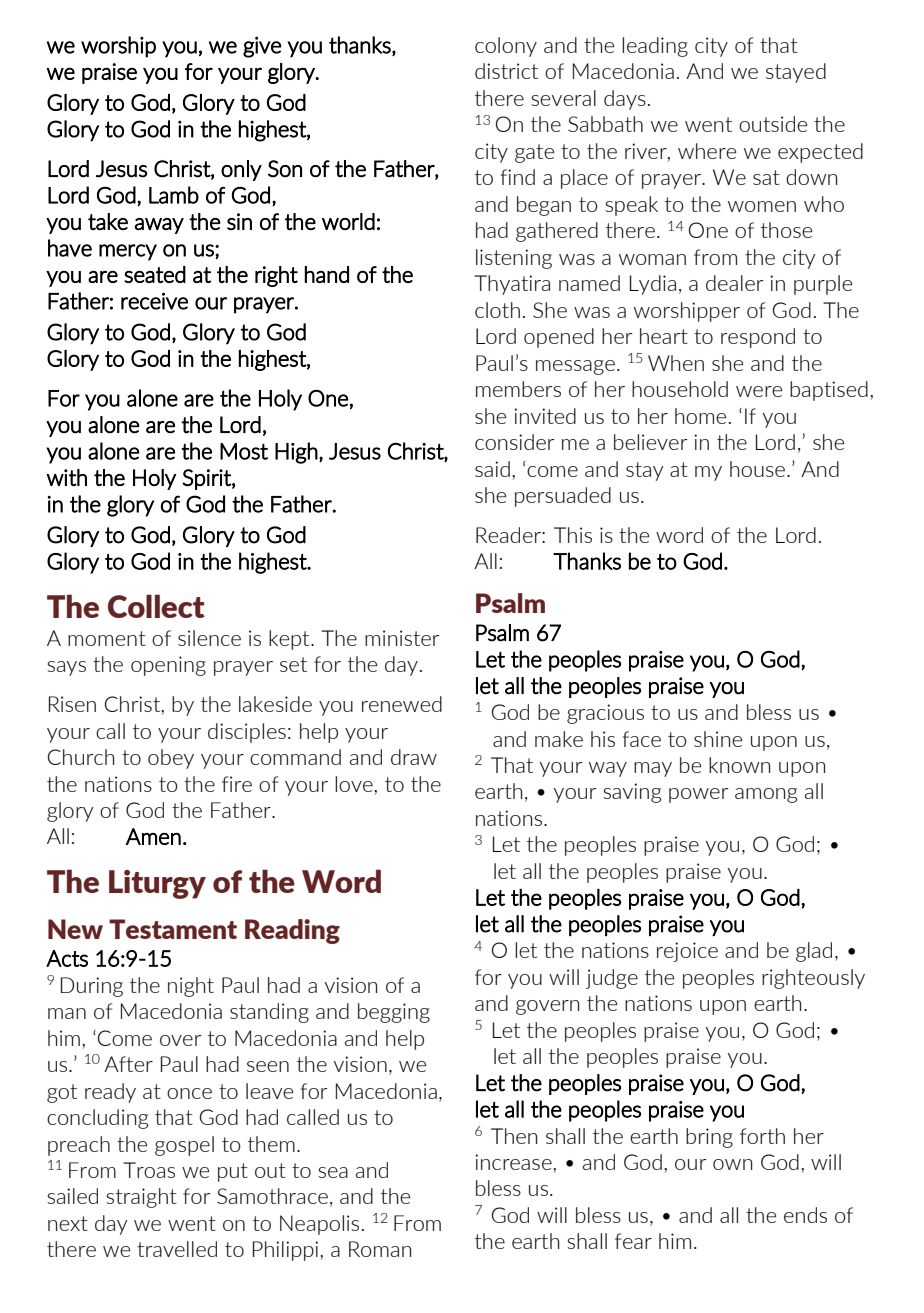 Image resolution: width=924 pixels, height=1313 pixels. I want to click on dealer, so click(734, 283).
